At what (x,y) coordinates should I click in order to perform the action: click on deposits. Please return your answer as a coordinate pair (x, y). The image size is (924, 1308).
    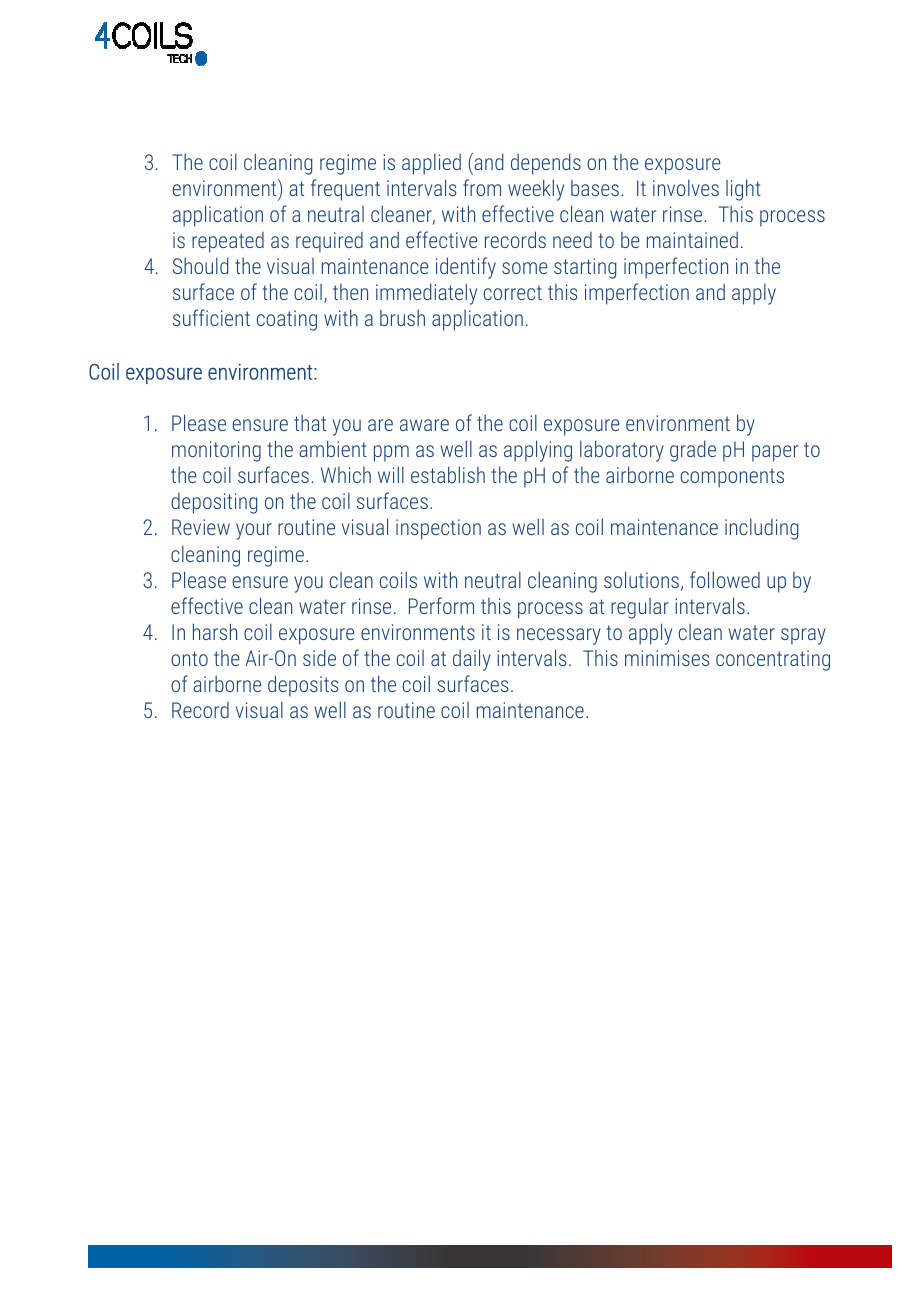
    Looking at the image, I should click on (303, 686).
